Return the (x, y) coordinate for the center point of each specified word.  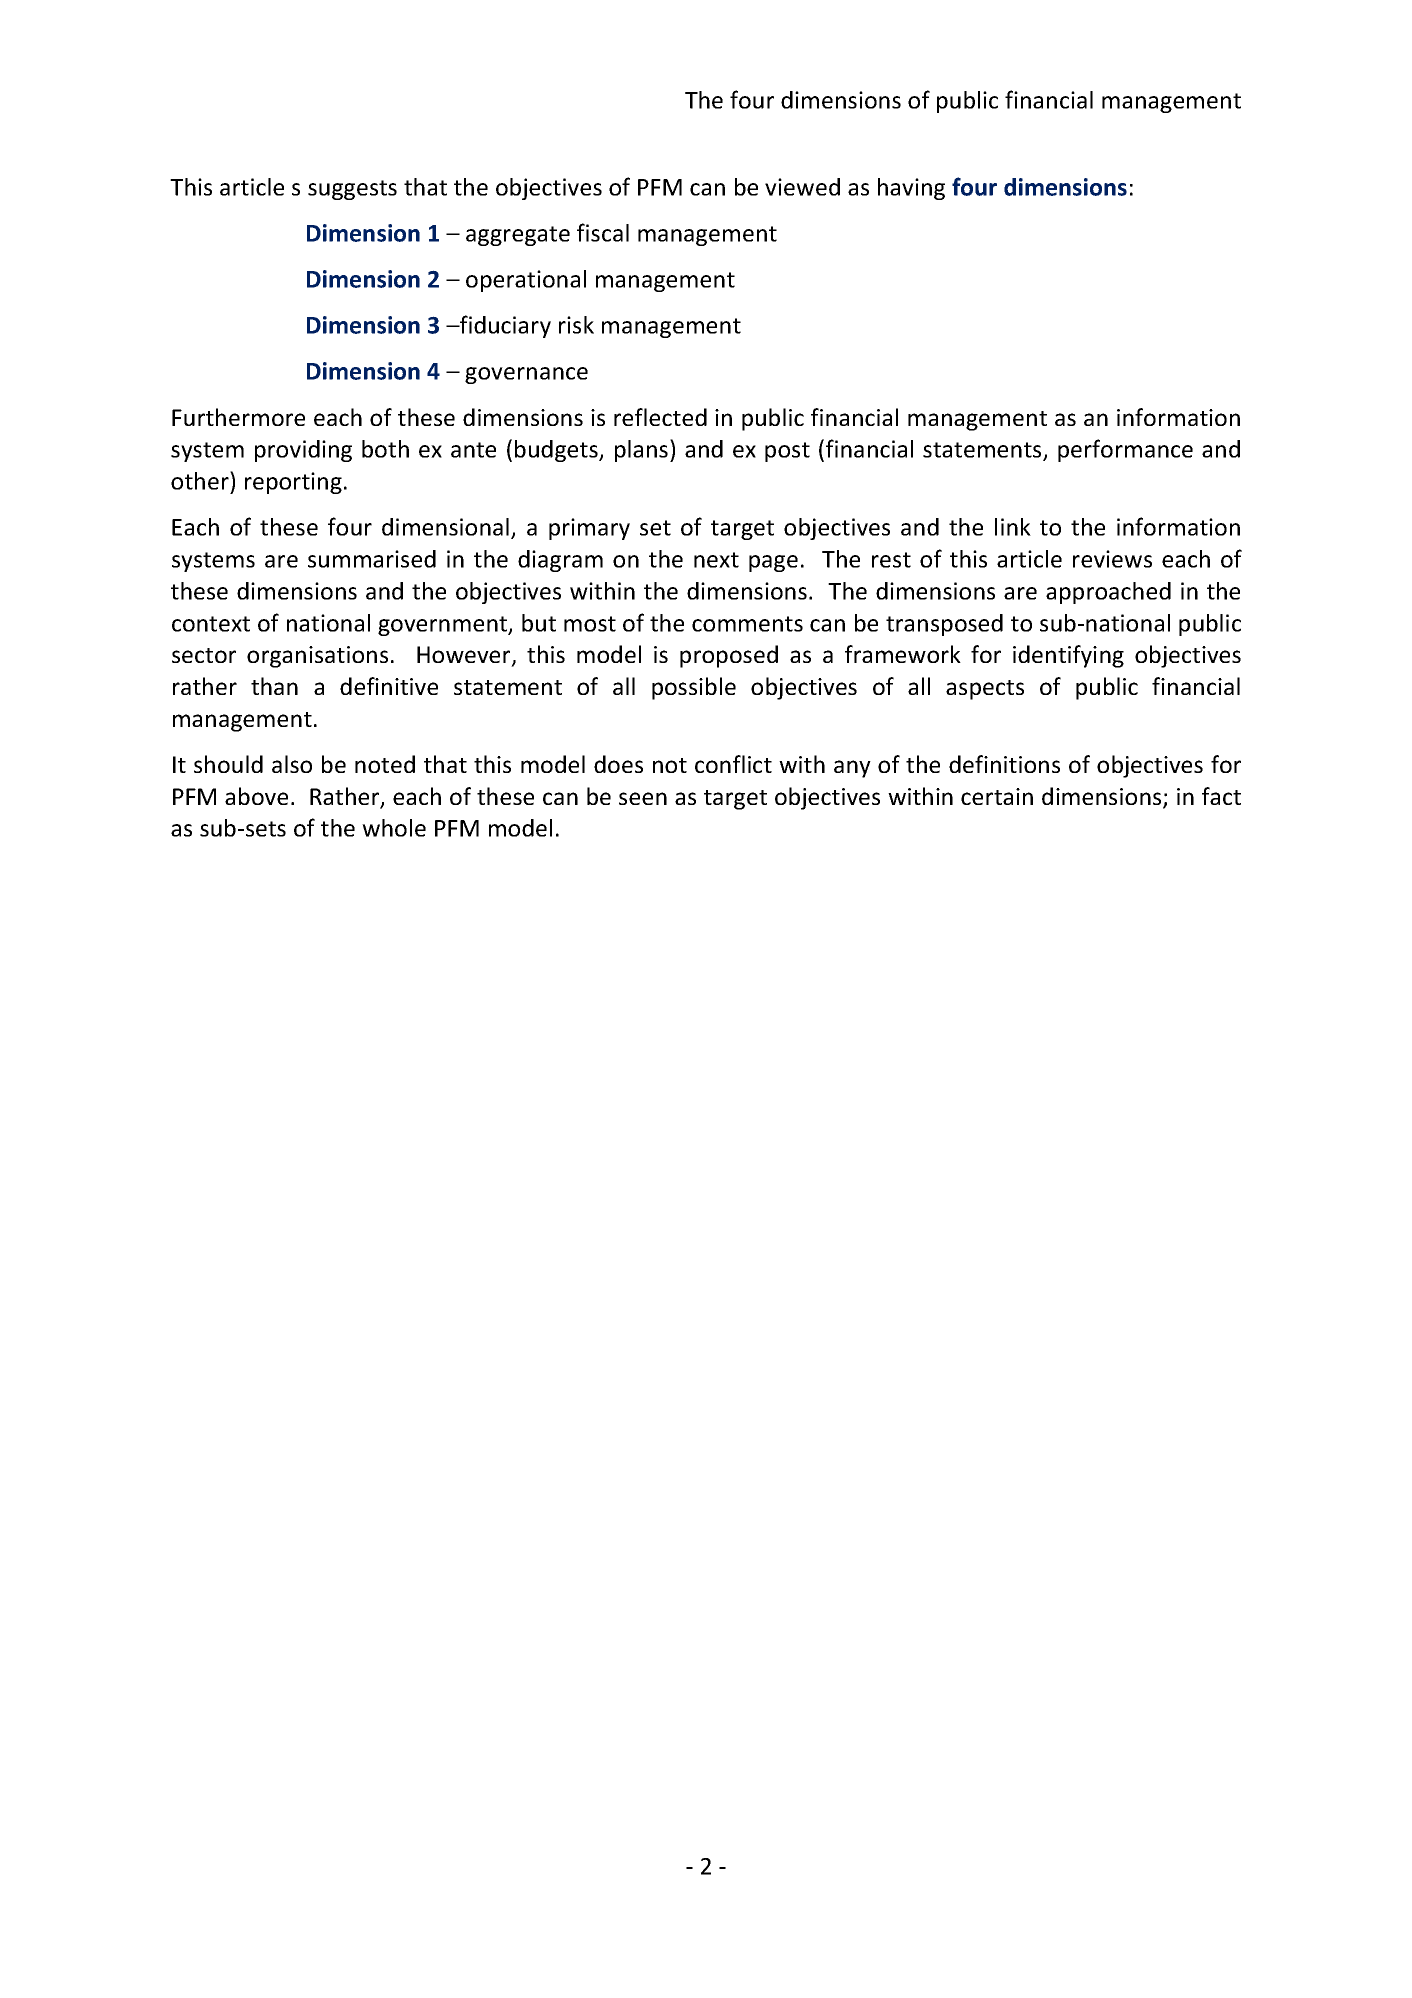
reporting (293, 483)
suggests (352, 190)
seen (643, 798)
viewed (802, 187)
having (911, 189)
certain (997, 796)
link (1013, 527)
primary (589, 529)
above (256, 796)
